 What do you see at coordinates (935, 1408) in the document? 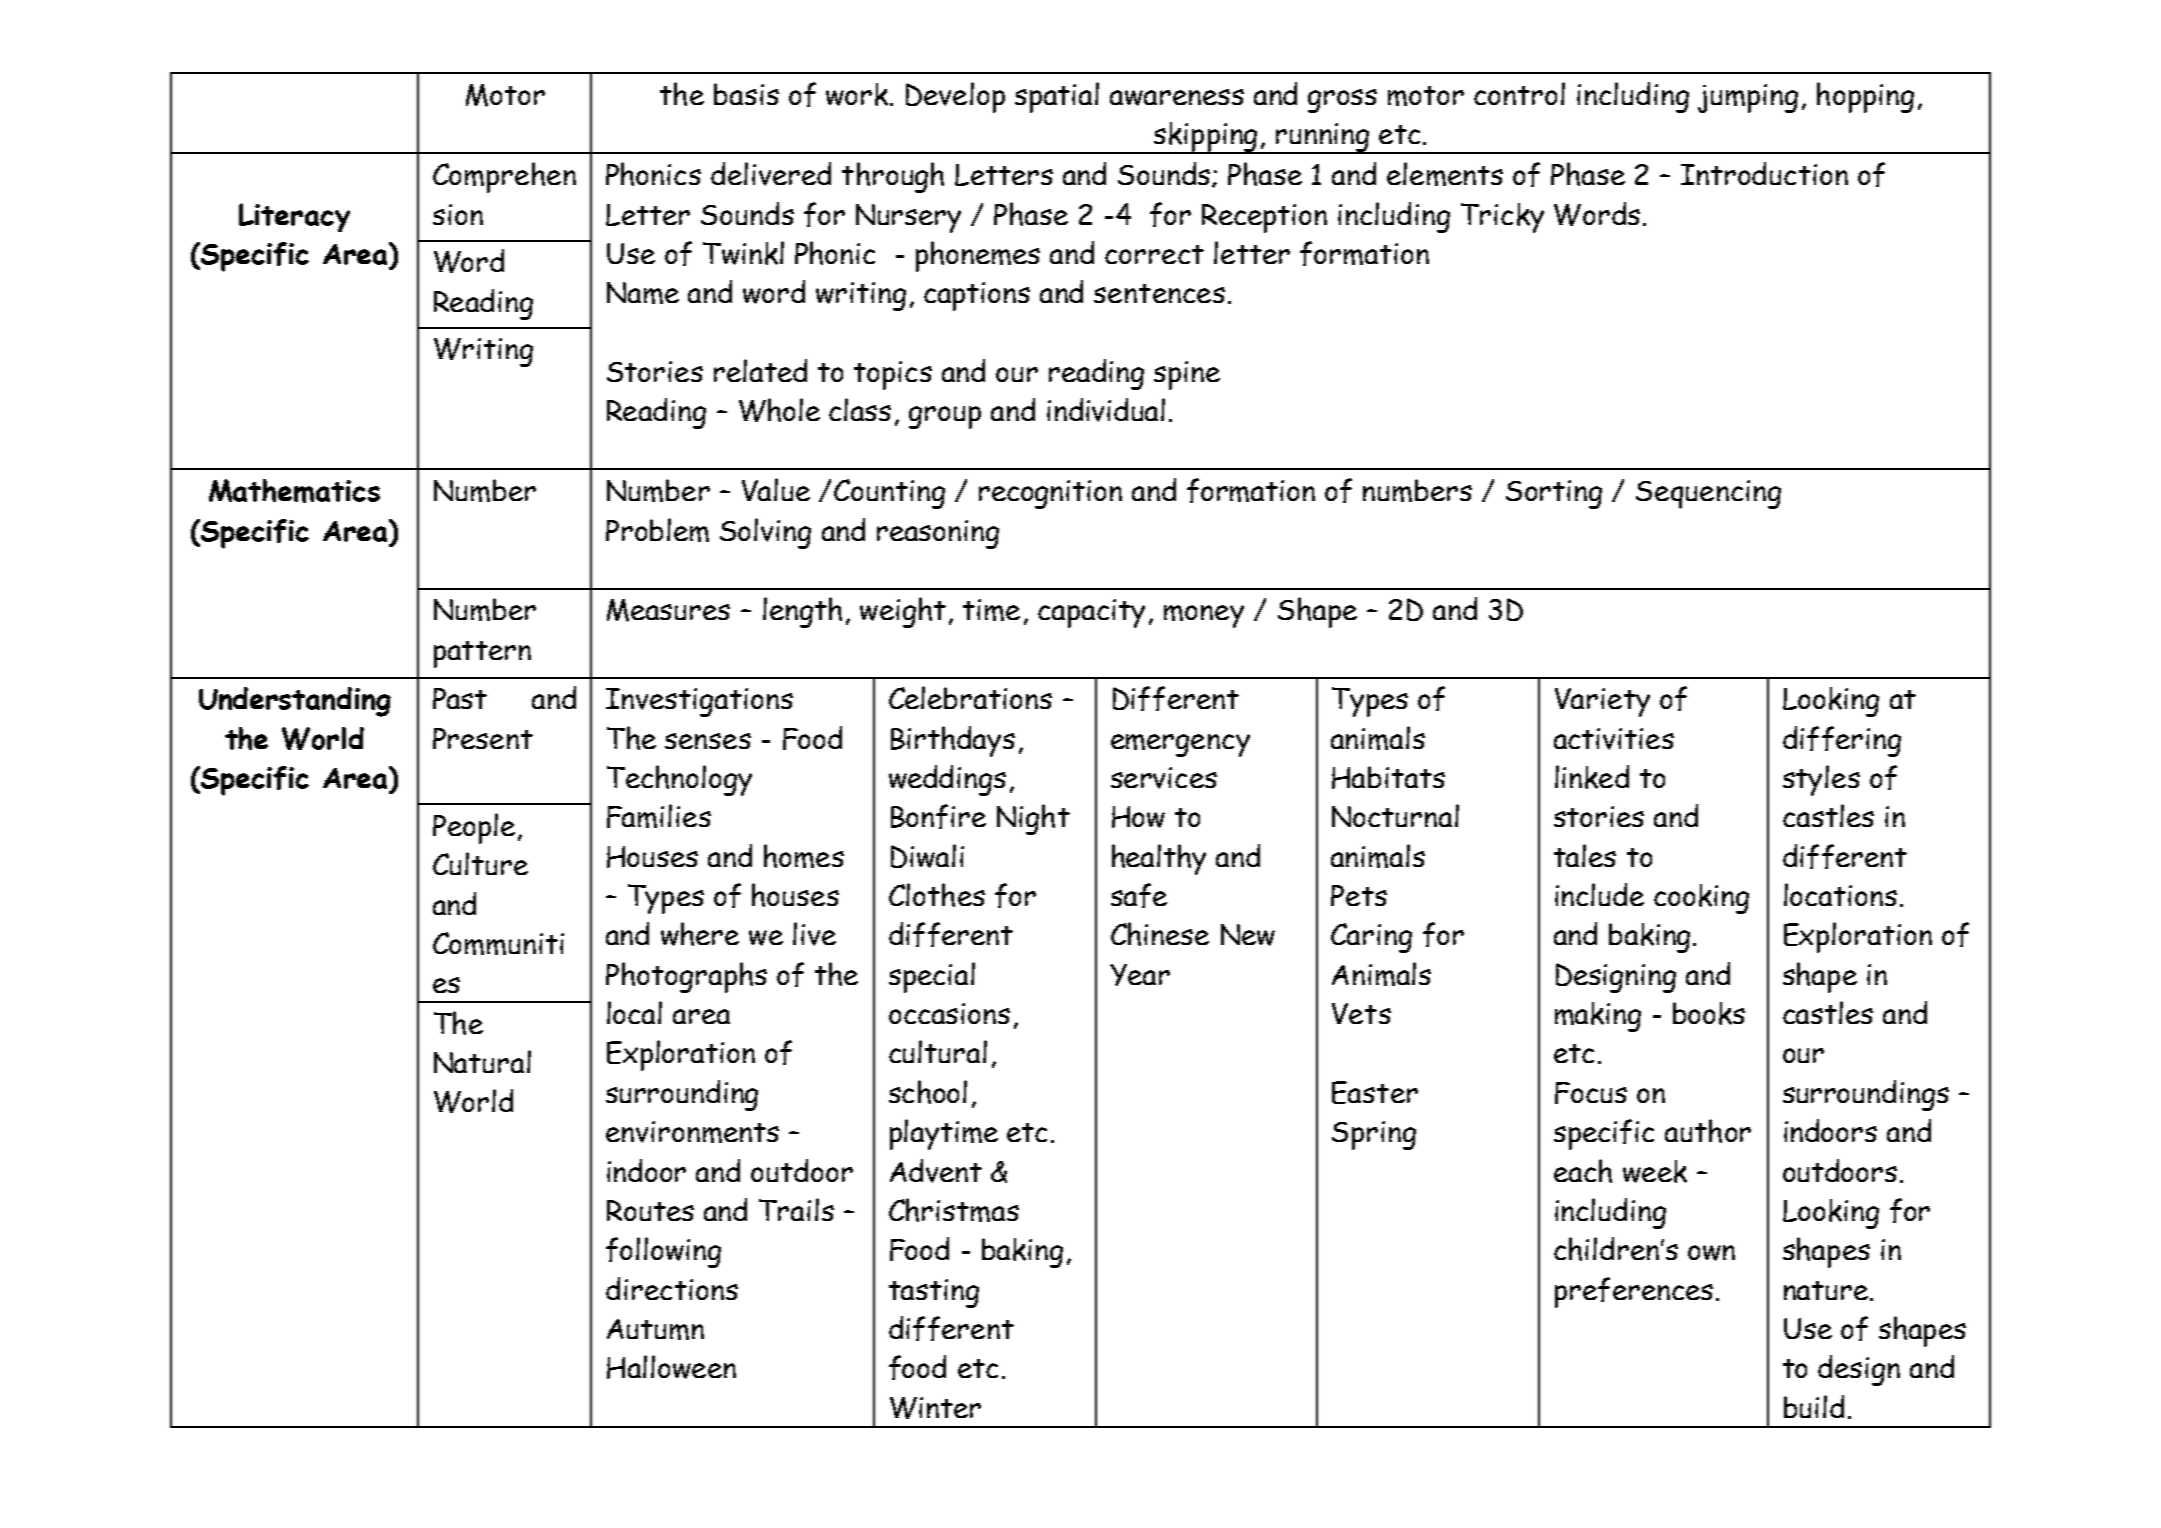
I see `Winter` at bounding box center [935, 1408].
